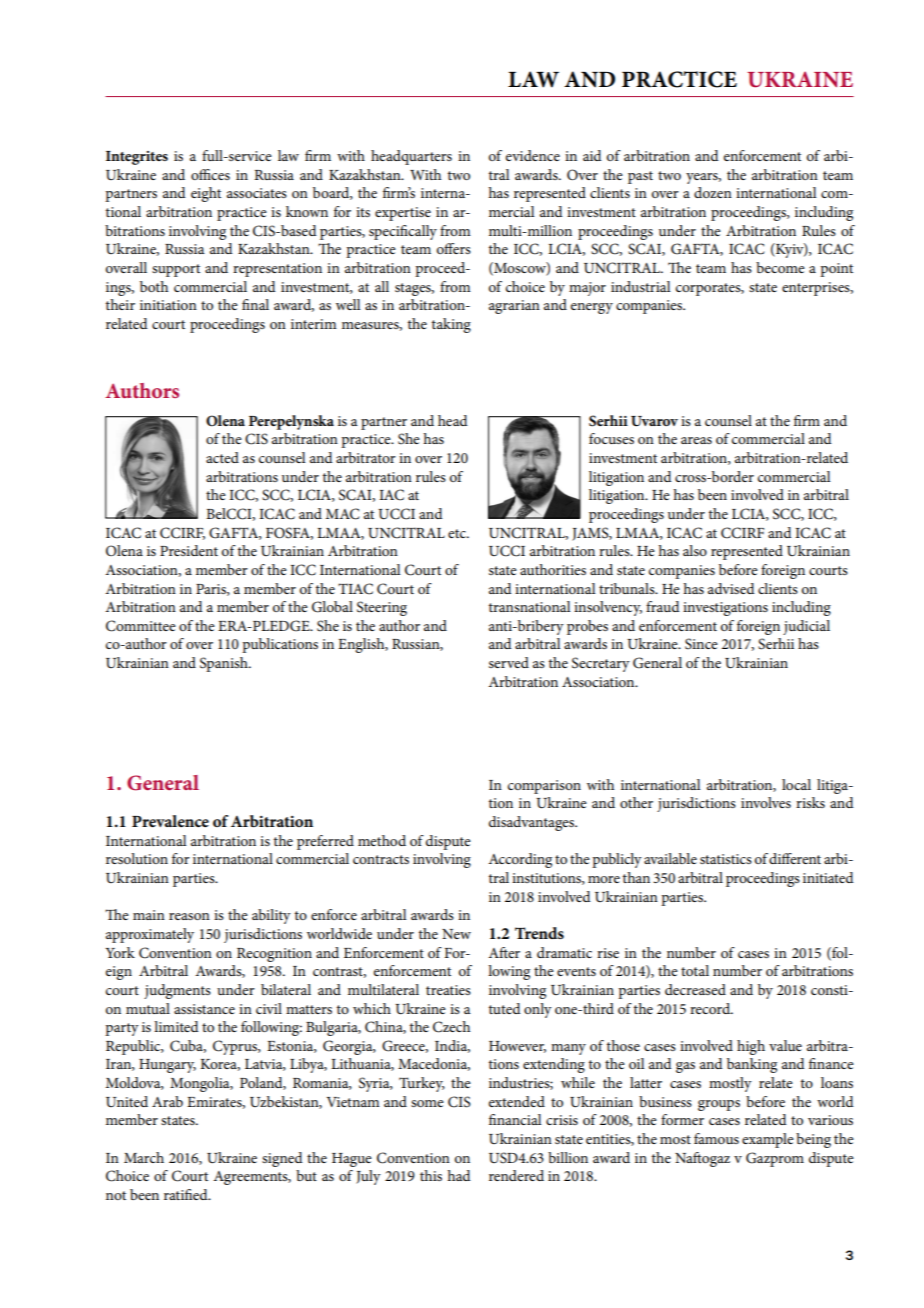 This page has height=1308, width=924. What do you see at coordinates (509, 662) in the page?
I see `served` at bounding box center [509, 662].
